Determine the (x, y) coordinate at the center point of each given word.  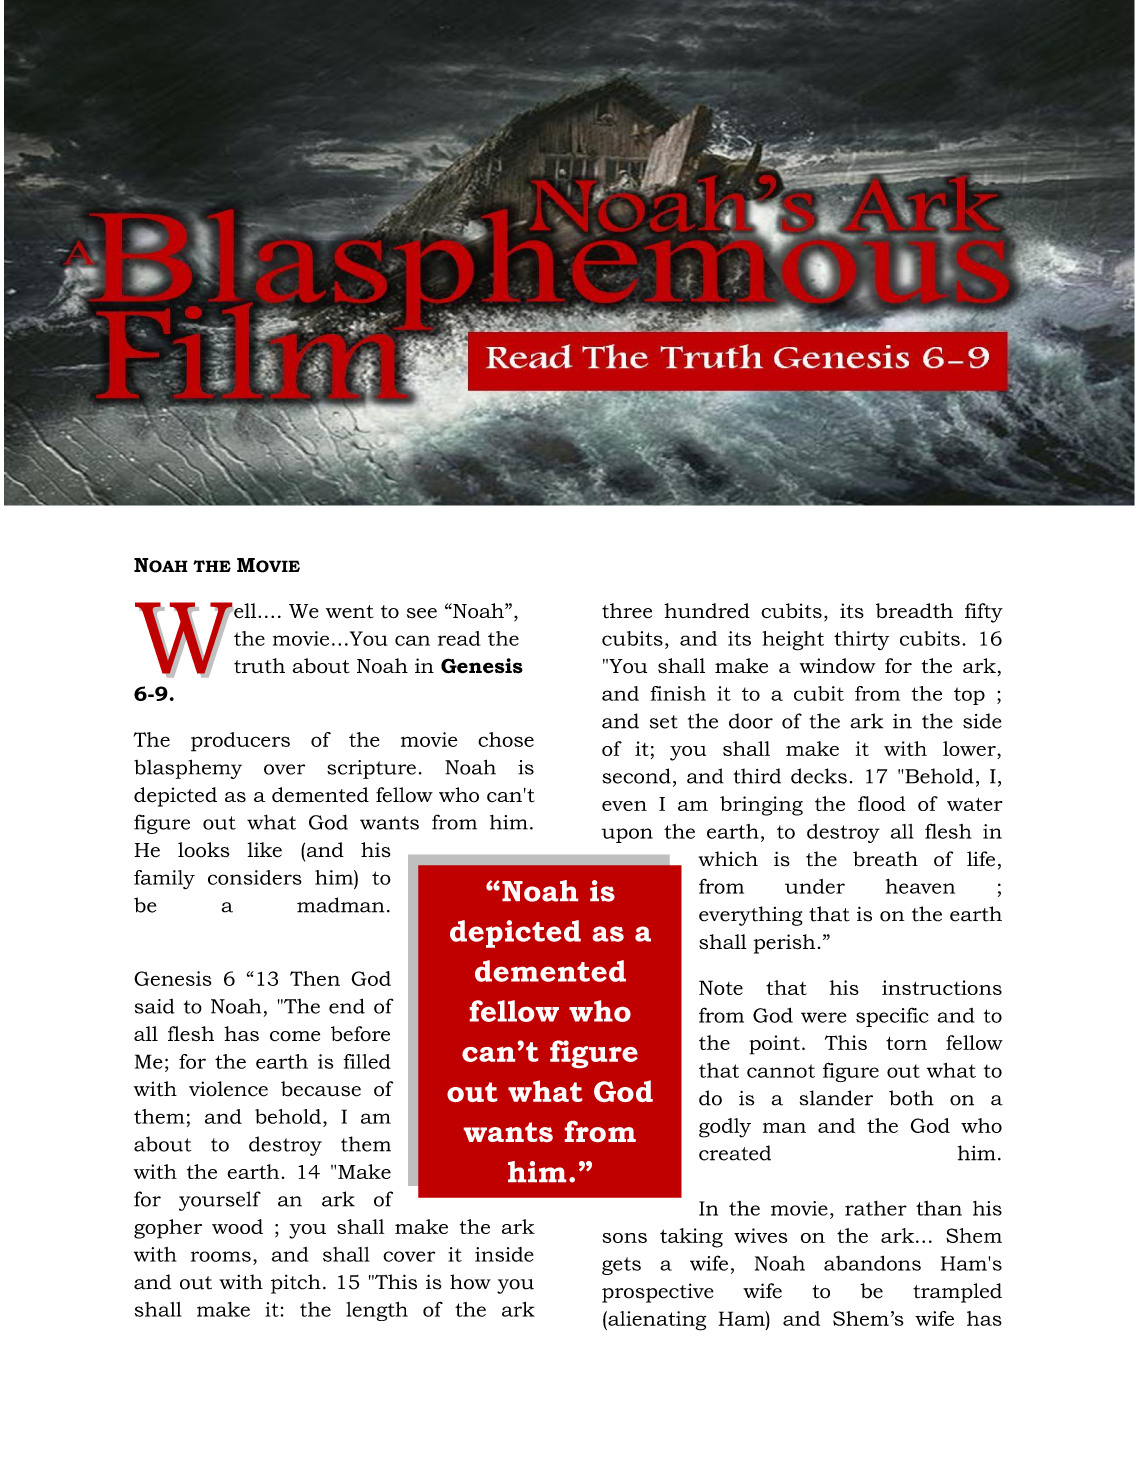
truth (259, 666)
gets (621, 1266)
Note (721, 987)
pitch (296, 1284)
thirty (861, 640)
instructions (942, 987)
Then (315, 978)
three (627, 611)
